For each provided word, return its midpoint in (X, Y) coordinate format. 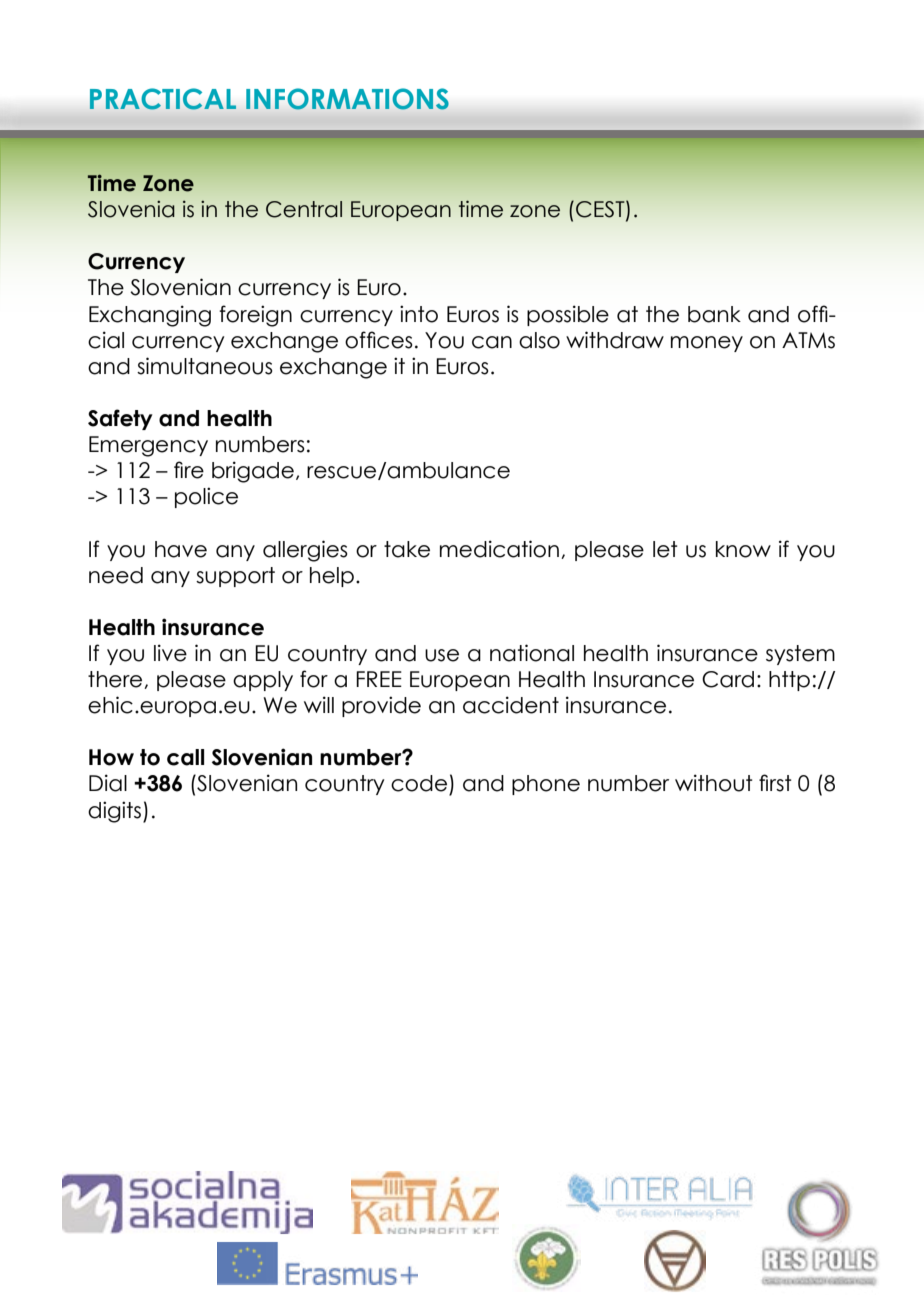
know (743, 549)
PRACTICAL (163, 99)
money (707, 344)
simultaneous (205, 366)
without (714, 783)
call (185, 757)
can (492, 342)
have (181, 549)
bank (714, 314)
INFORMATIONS (347, 99)
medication (499, 549)
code (419, 783)
